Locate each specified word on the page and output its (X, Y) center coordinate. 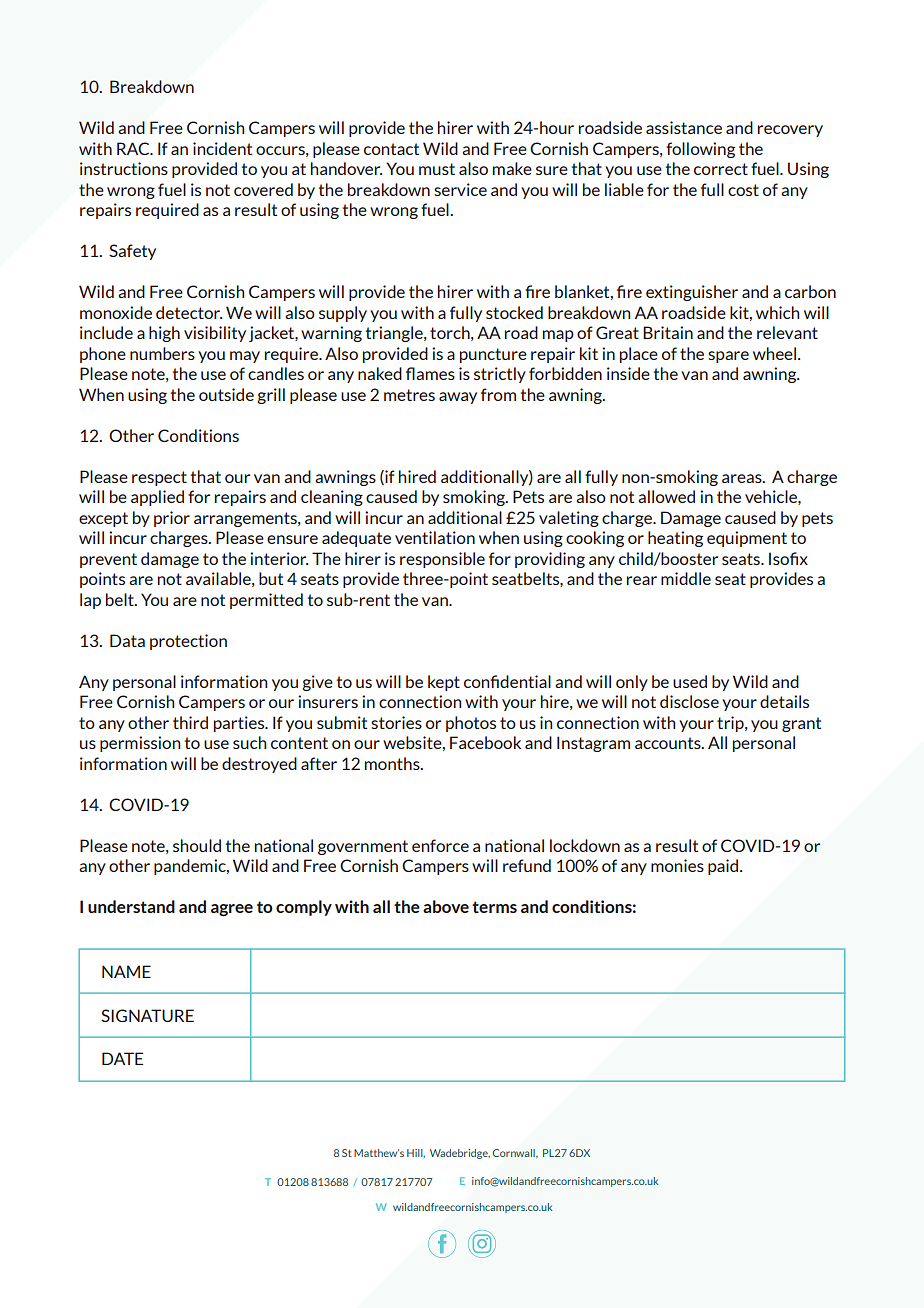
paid (724, 867)
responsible (442, 560)
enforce (440, 845)
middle (686, 578)
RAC (134, 148)
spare (728, 357)
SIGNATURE (147, 1015)
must (437, 169)
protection (188, 642)
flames (430, 373)
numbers (162, 353)
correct (721, 169)
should (197, 845)
